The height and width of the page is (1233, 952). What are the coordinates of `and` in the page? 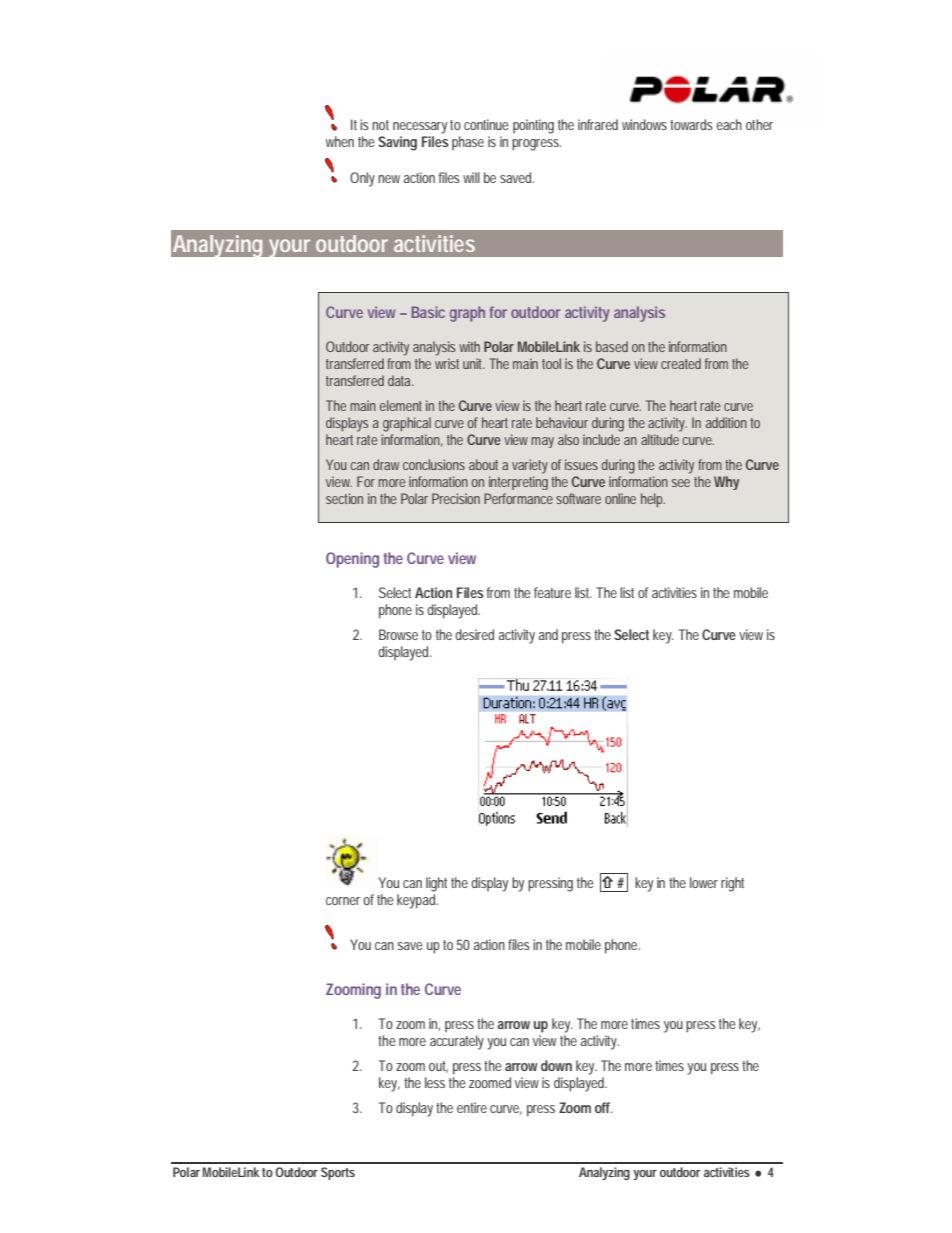 It's located at (548, 634).
